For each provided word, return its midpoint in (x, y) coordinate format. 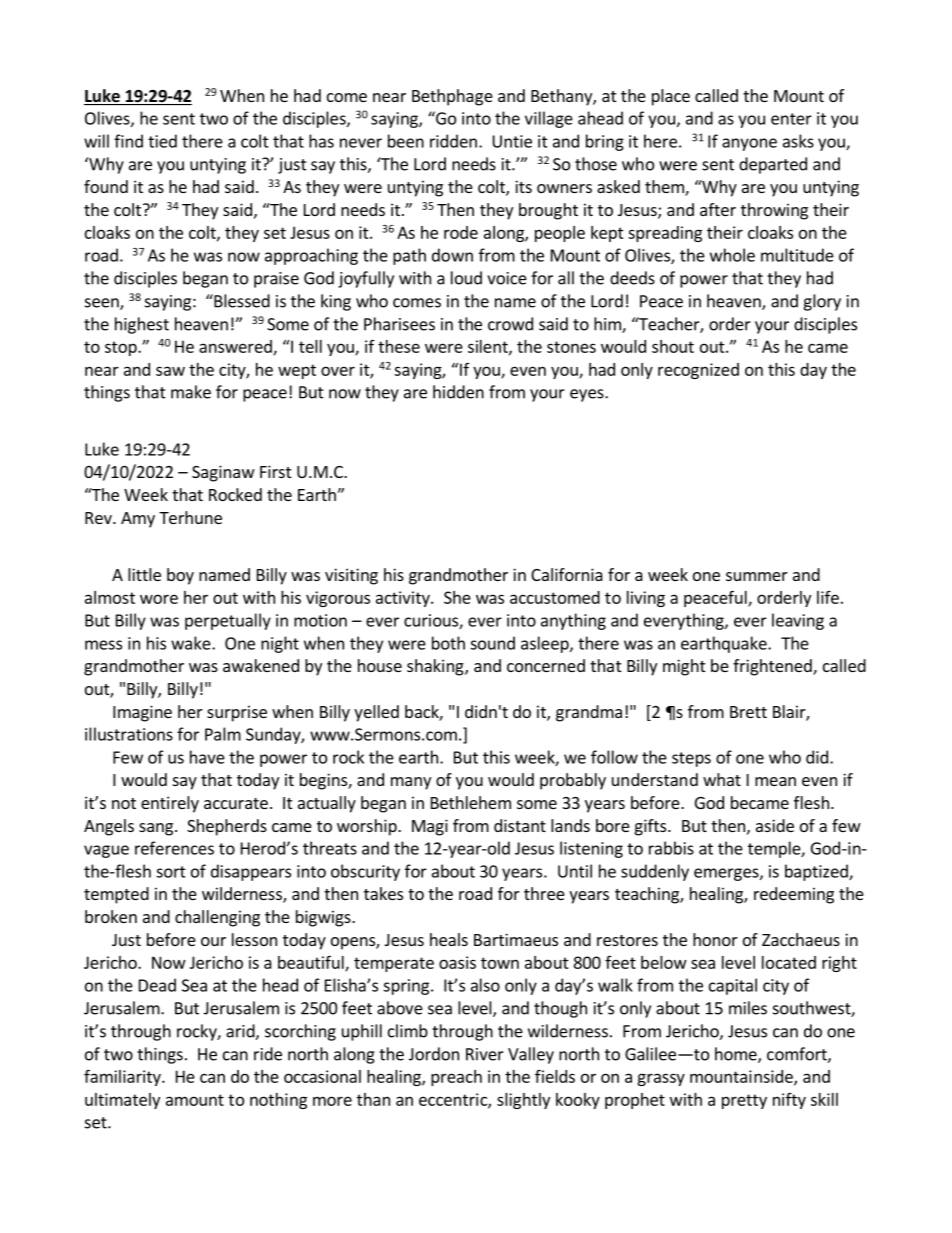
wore (159, 599)
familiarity (123, 1077)
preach (456, 1078)
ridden (453, 141)
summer (757, 576)
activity (404, 599)
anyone (749, 144)
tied (162, 141)
